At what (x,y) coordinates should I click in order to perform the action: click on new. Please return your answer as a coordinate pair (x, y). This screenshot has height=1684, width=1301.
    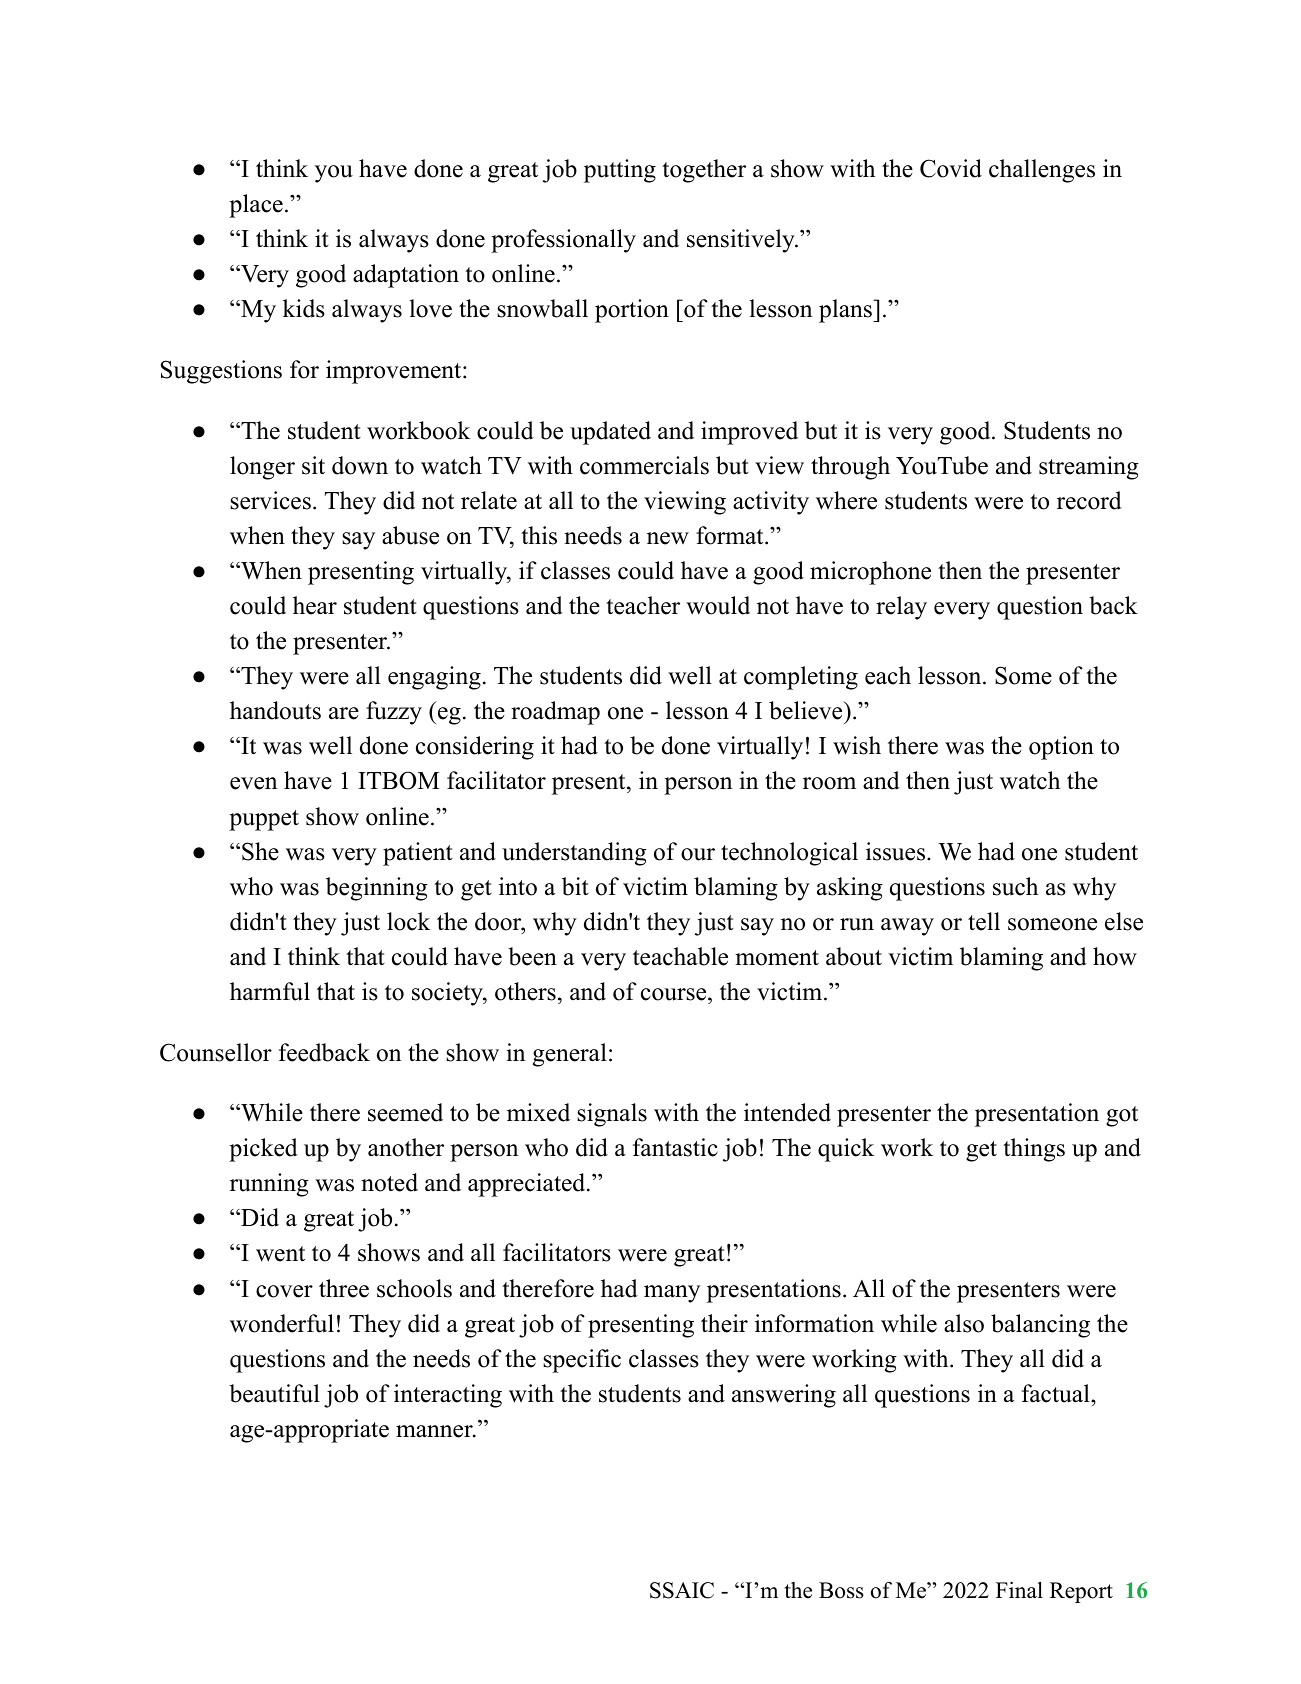
    Looking at the image, I should click on (668, 538).
